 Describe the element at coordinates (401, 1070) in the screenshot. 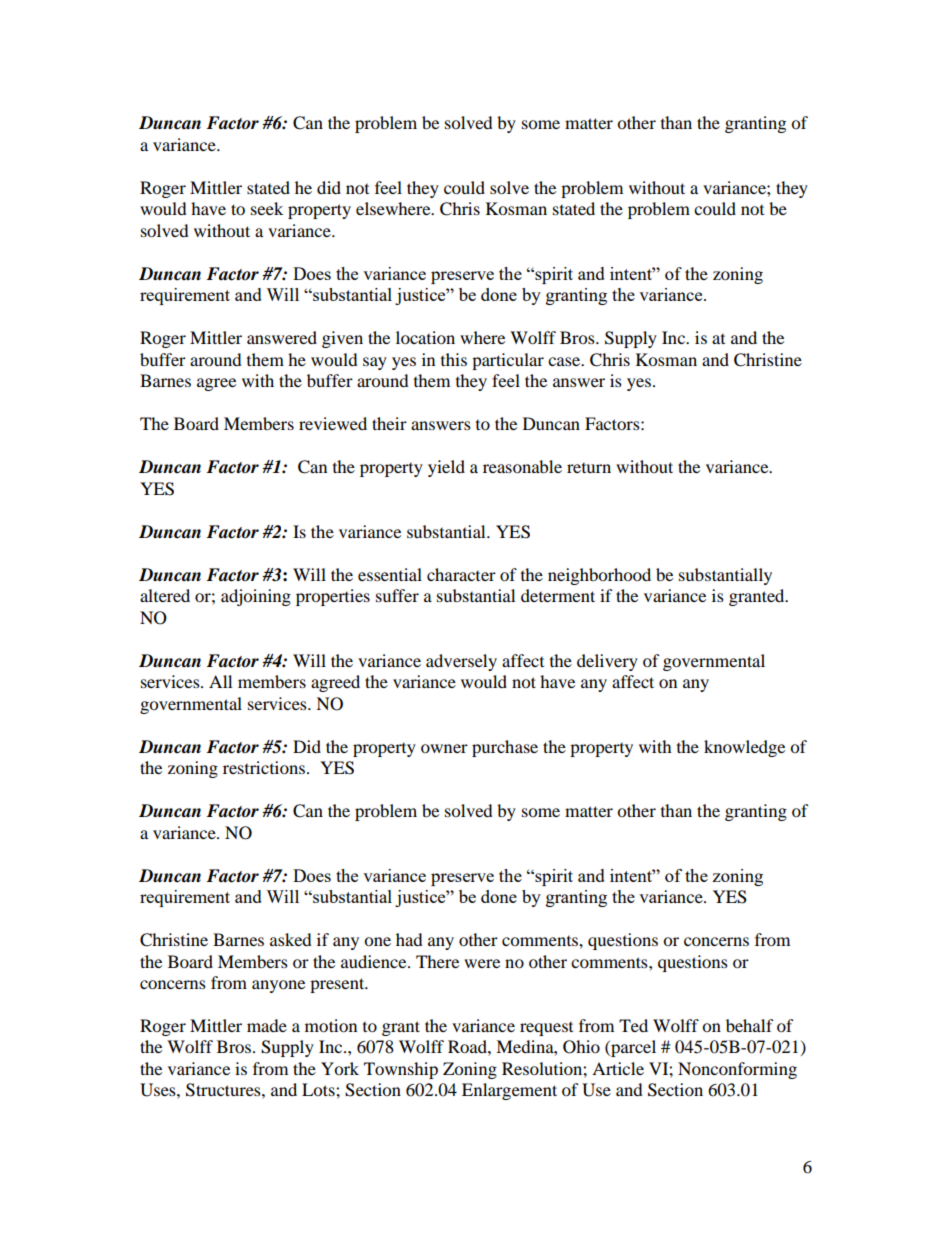

I see `Township` at that location.
